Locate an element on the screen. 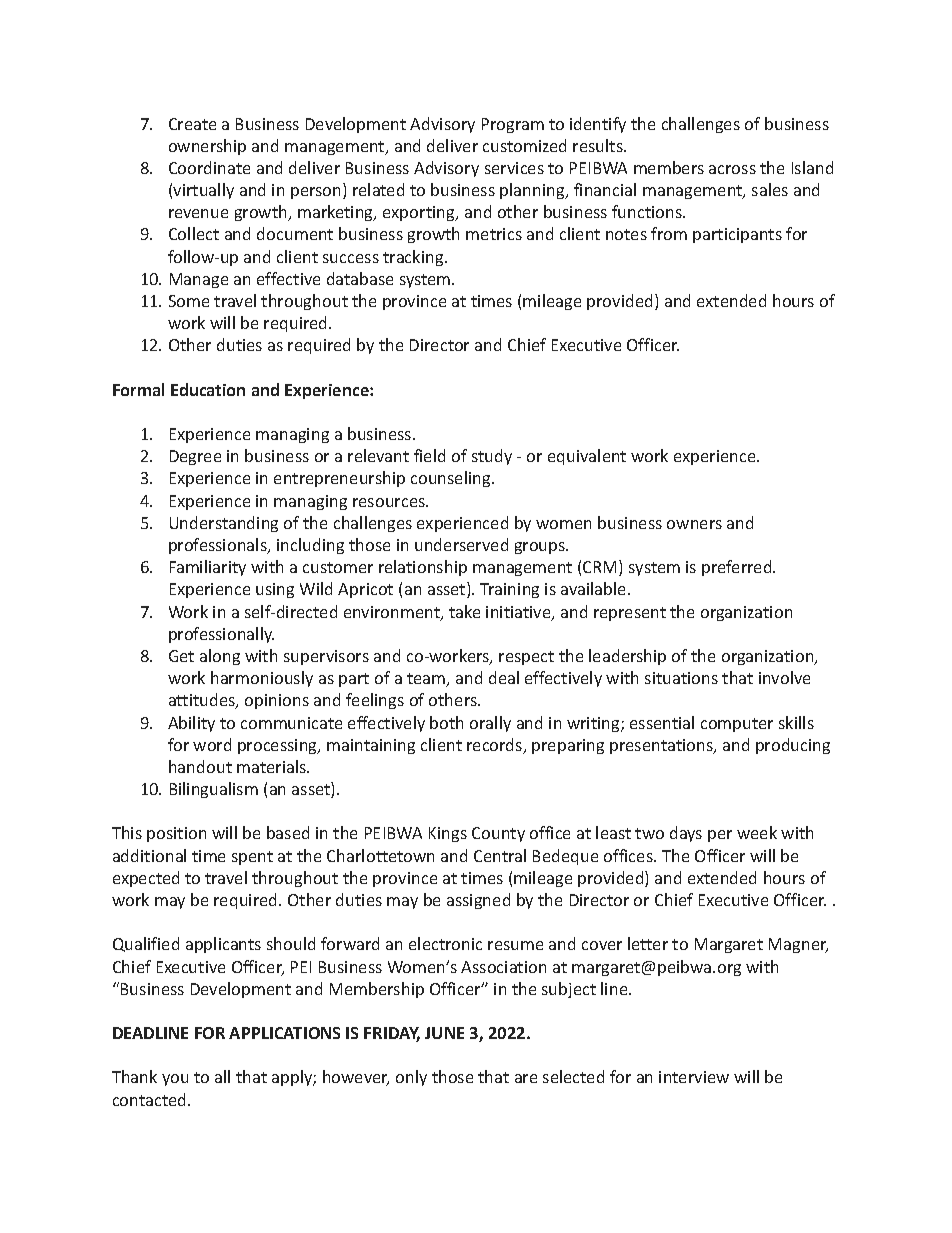 Image resolution: width=952 pixels, height=1233 pixels. Coordinate is located at coordinates (209, 167).
